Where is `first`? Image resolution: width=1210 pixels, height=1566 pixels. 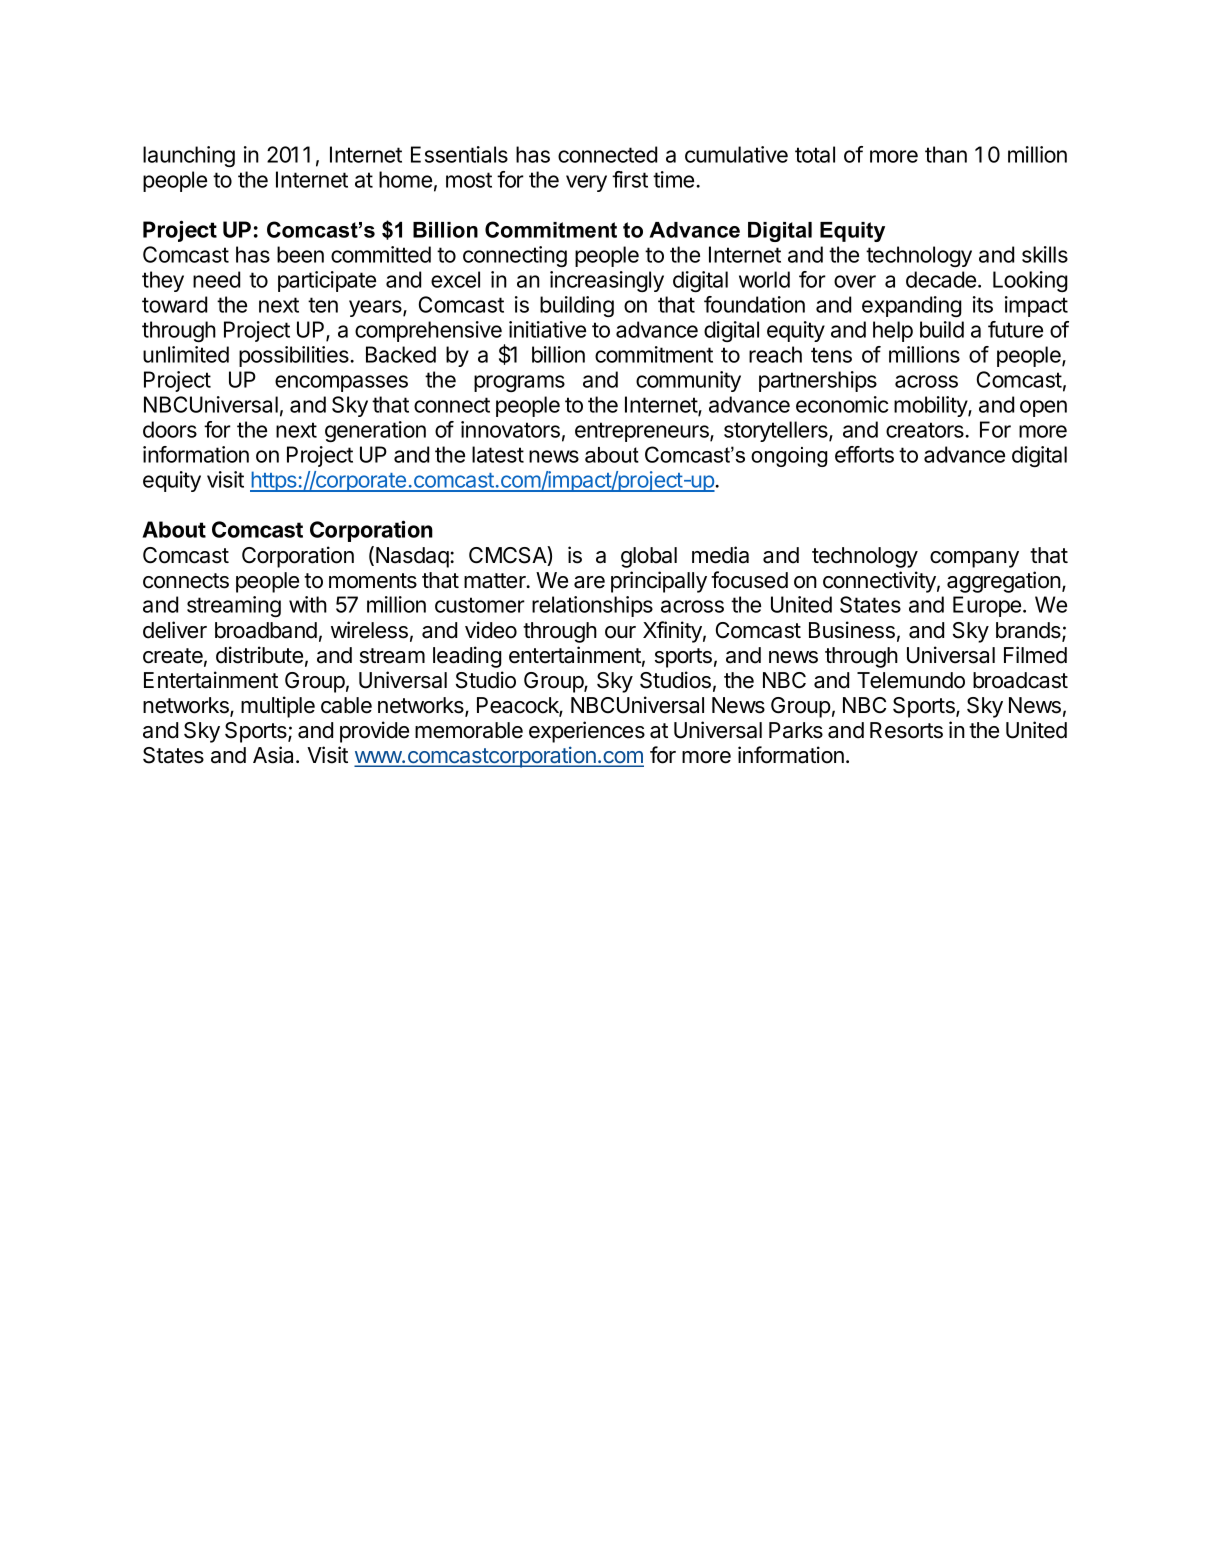 first is located at coordinates (630, 179).
